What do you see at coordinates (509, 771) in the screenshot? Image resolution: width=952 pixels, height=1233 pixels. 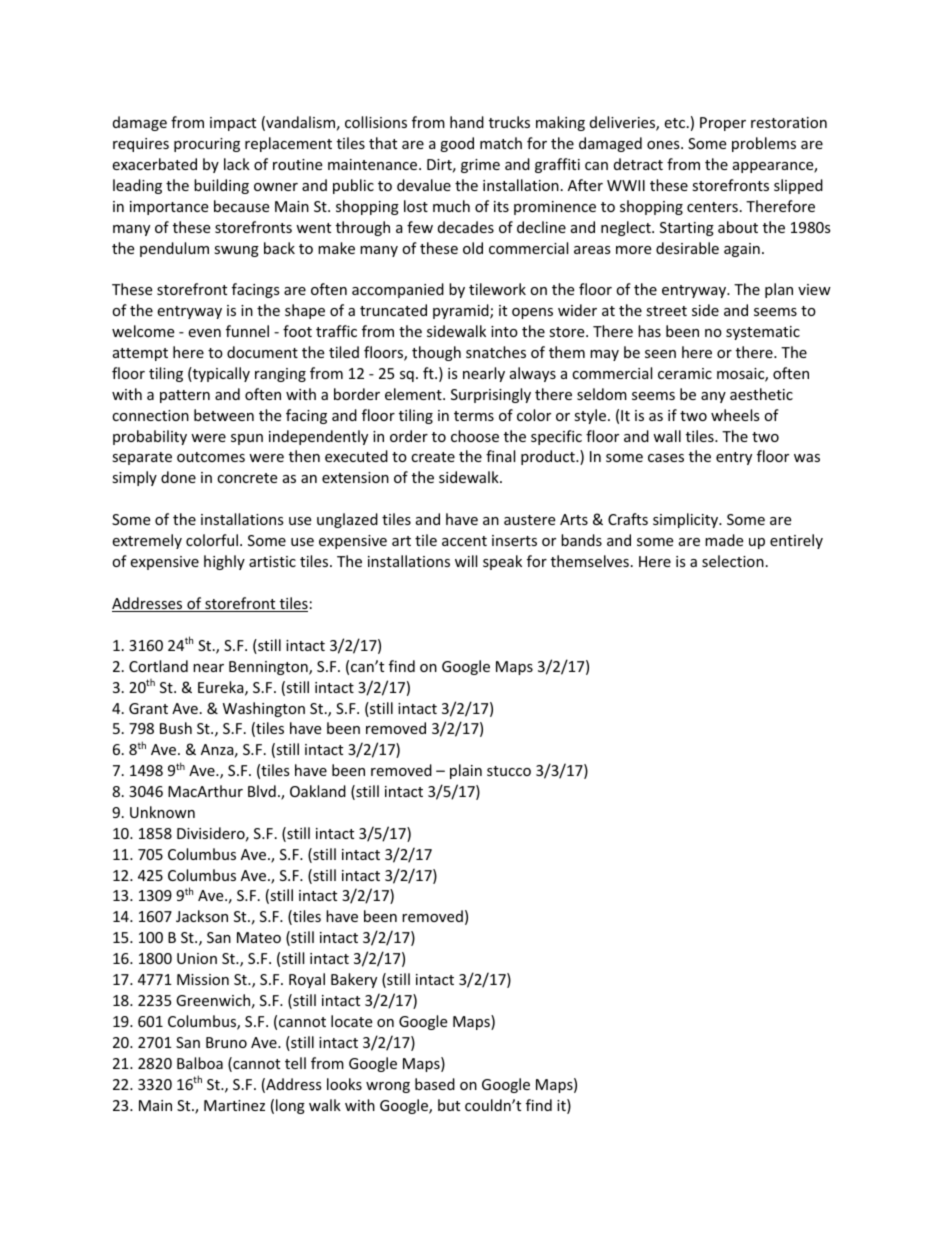 I see `stucco` at bounding box center [509, 771].
